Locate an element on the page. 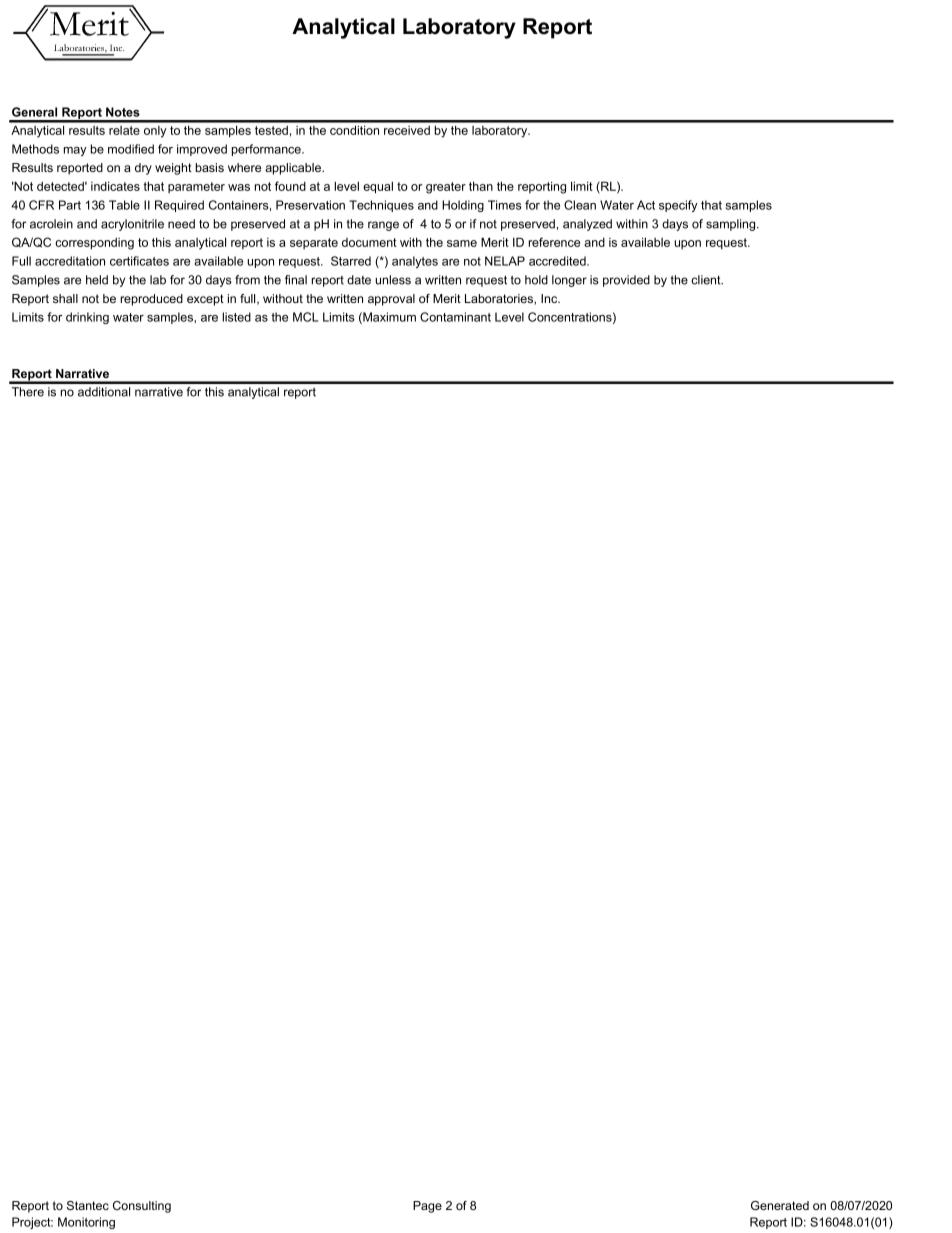 The width and height of the document is (952, 1233). Consulting is located at coordinates (142, 1207).
